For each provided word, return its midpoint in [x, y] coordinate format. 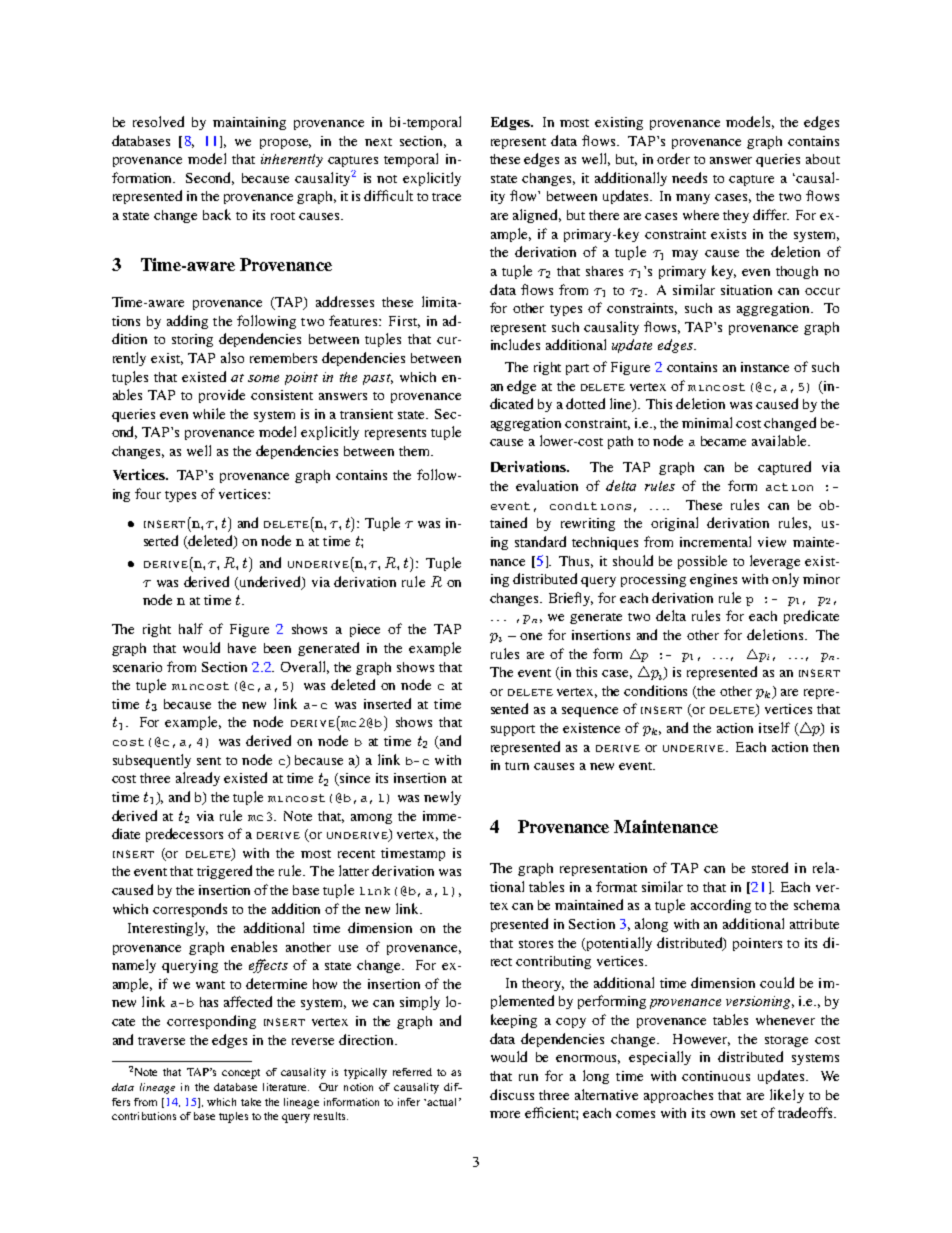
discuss [512, 1094]
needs [689, 177]
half [191, 628]
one [531, 636]
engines [713, 580]
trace [446, 197]
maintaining [249, 123]
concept [241, 1074]
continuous [716, 1076]
